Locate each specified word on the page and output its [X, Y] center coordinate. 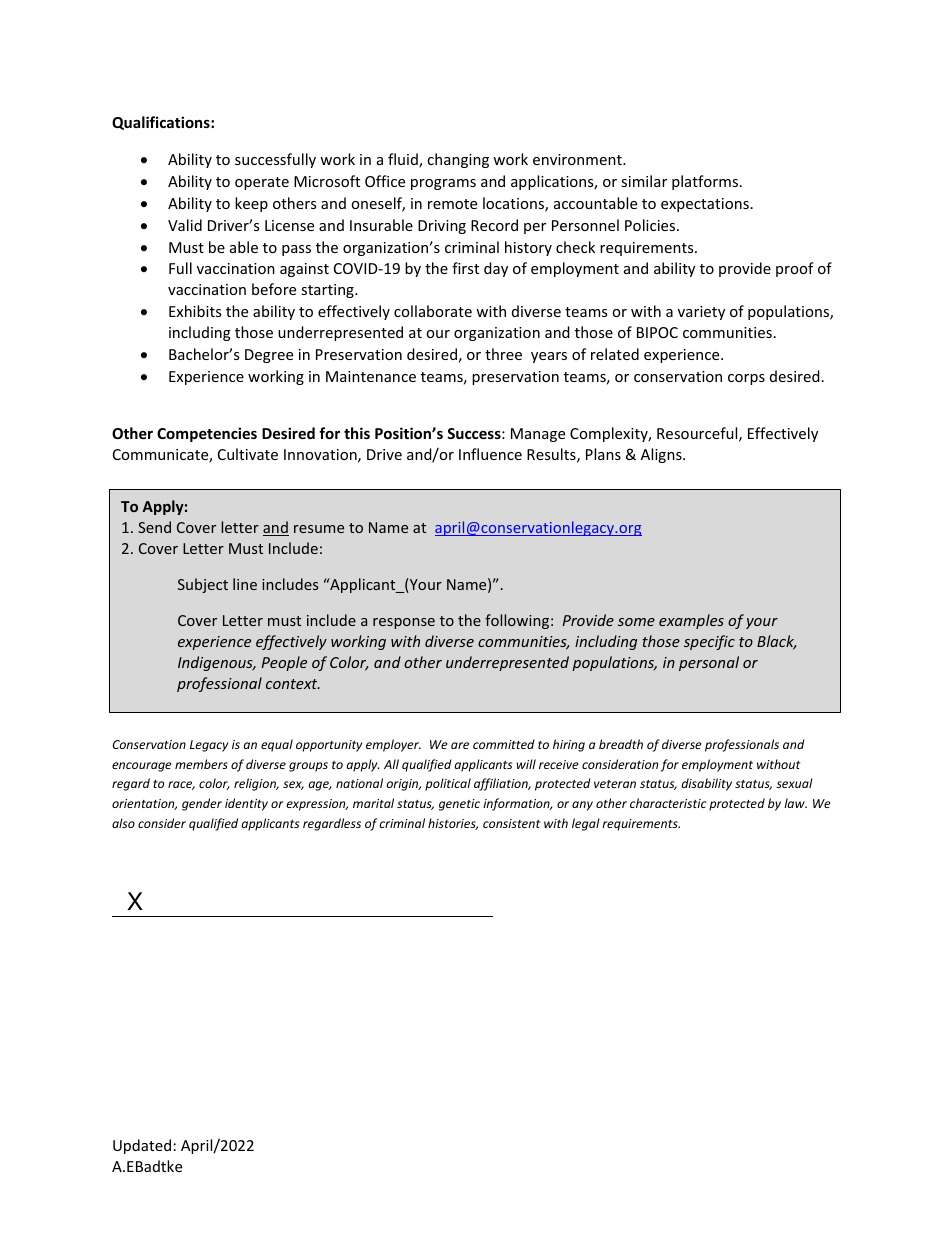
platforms [706, 182]
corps [746, 379]
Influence [490, 454]
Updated [142, 1146]
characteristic [668, 803]
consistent [511, 823]
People [284, 663]
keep [251, 204]
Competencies [207, 434]
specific [709, 642]
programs [443, 184]
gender [202, 804]
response [404, 623]
